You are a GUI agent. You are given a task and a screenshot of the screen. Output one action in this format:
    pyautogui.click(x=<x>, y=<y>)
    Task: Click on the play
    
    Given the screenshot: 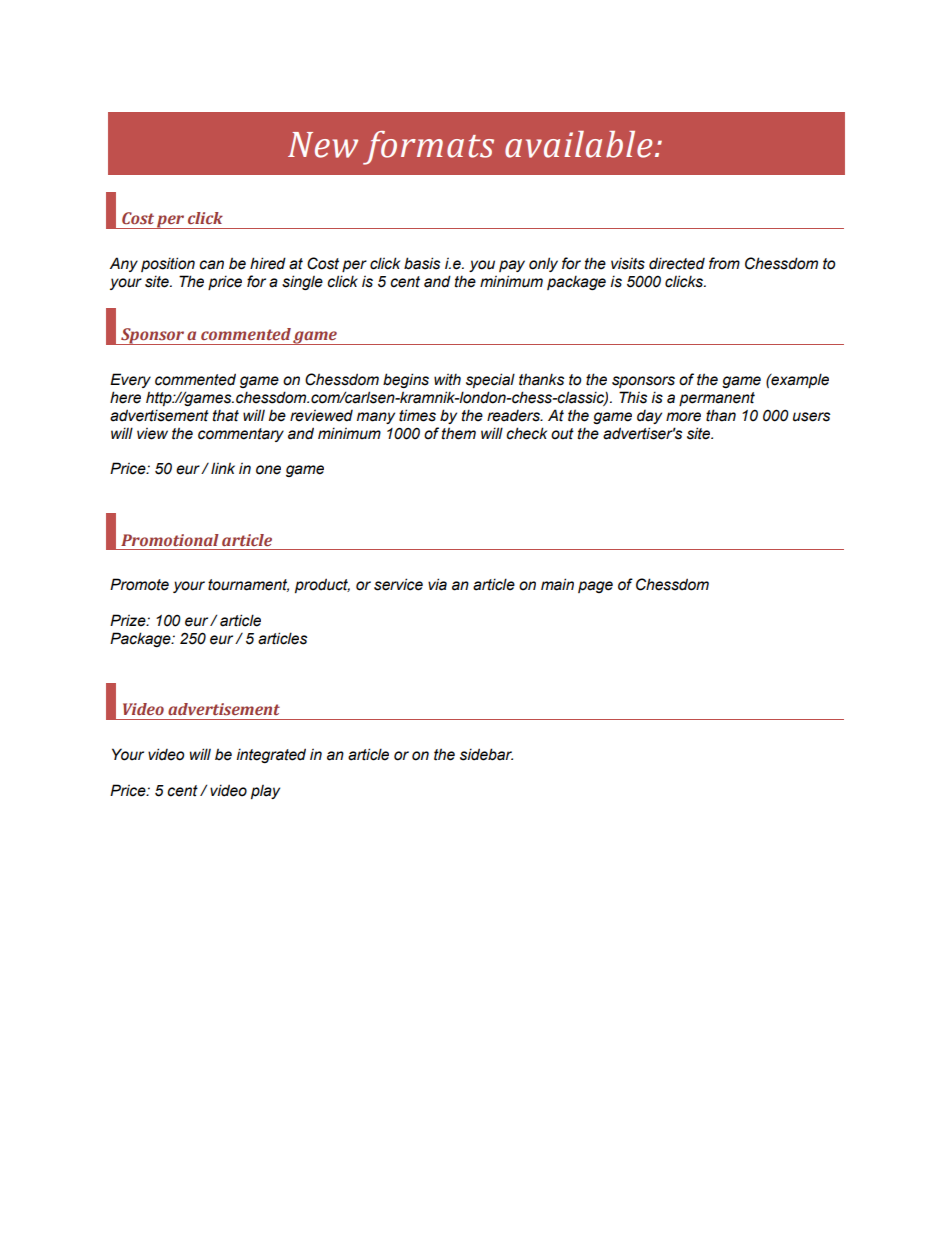 What is the action you would take?
    pyautogui.click(x=265, y=792)
